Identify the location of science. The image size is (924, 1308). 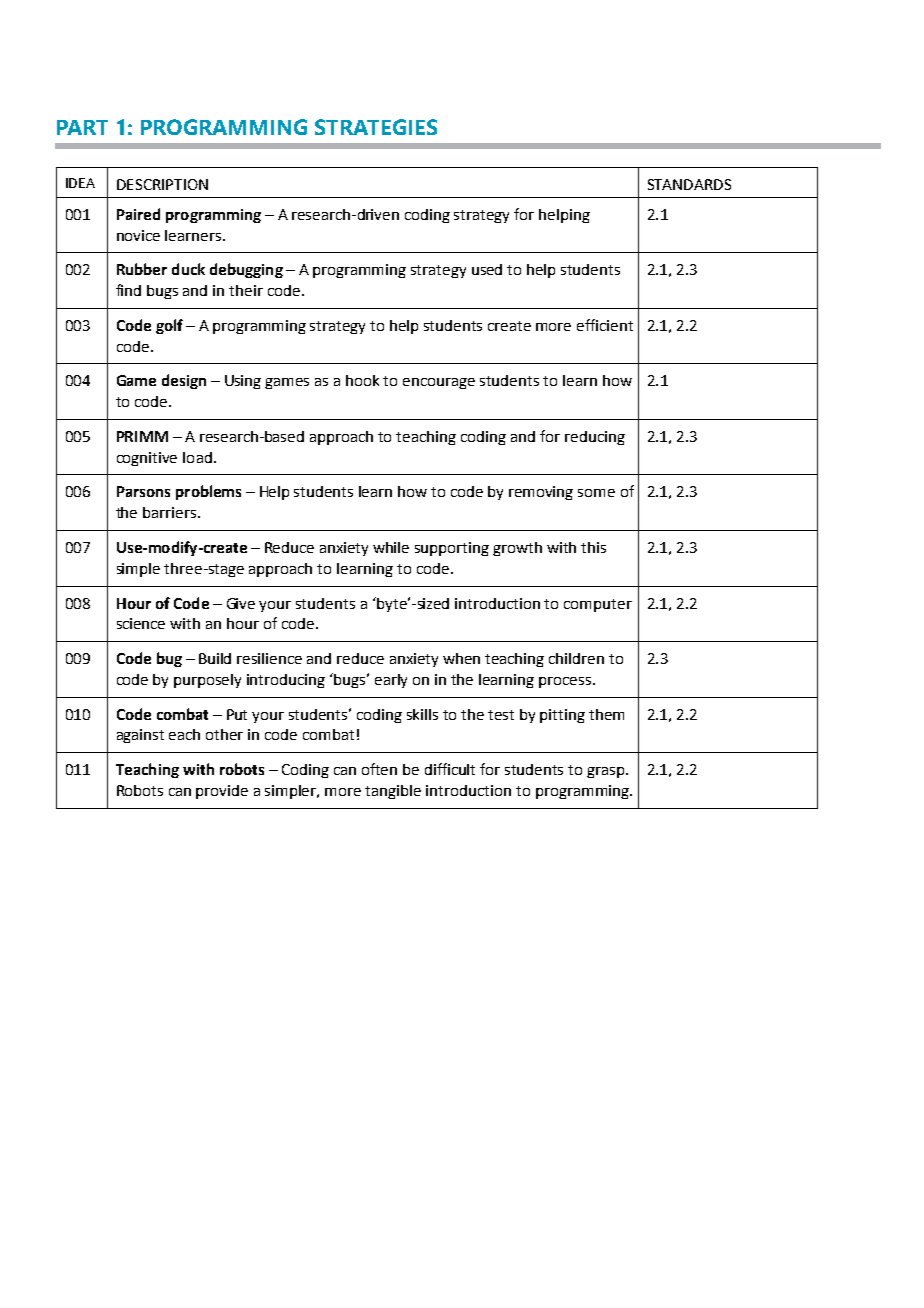
(141, 623).
